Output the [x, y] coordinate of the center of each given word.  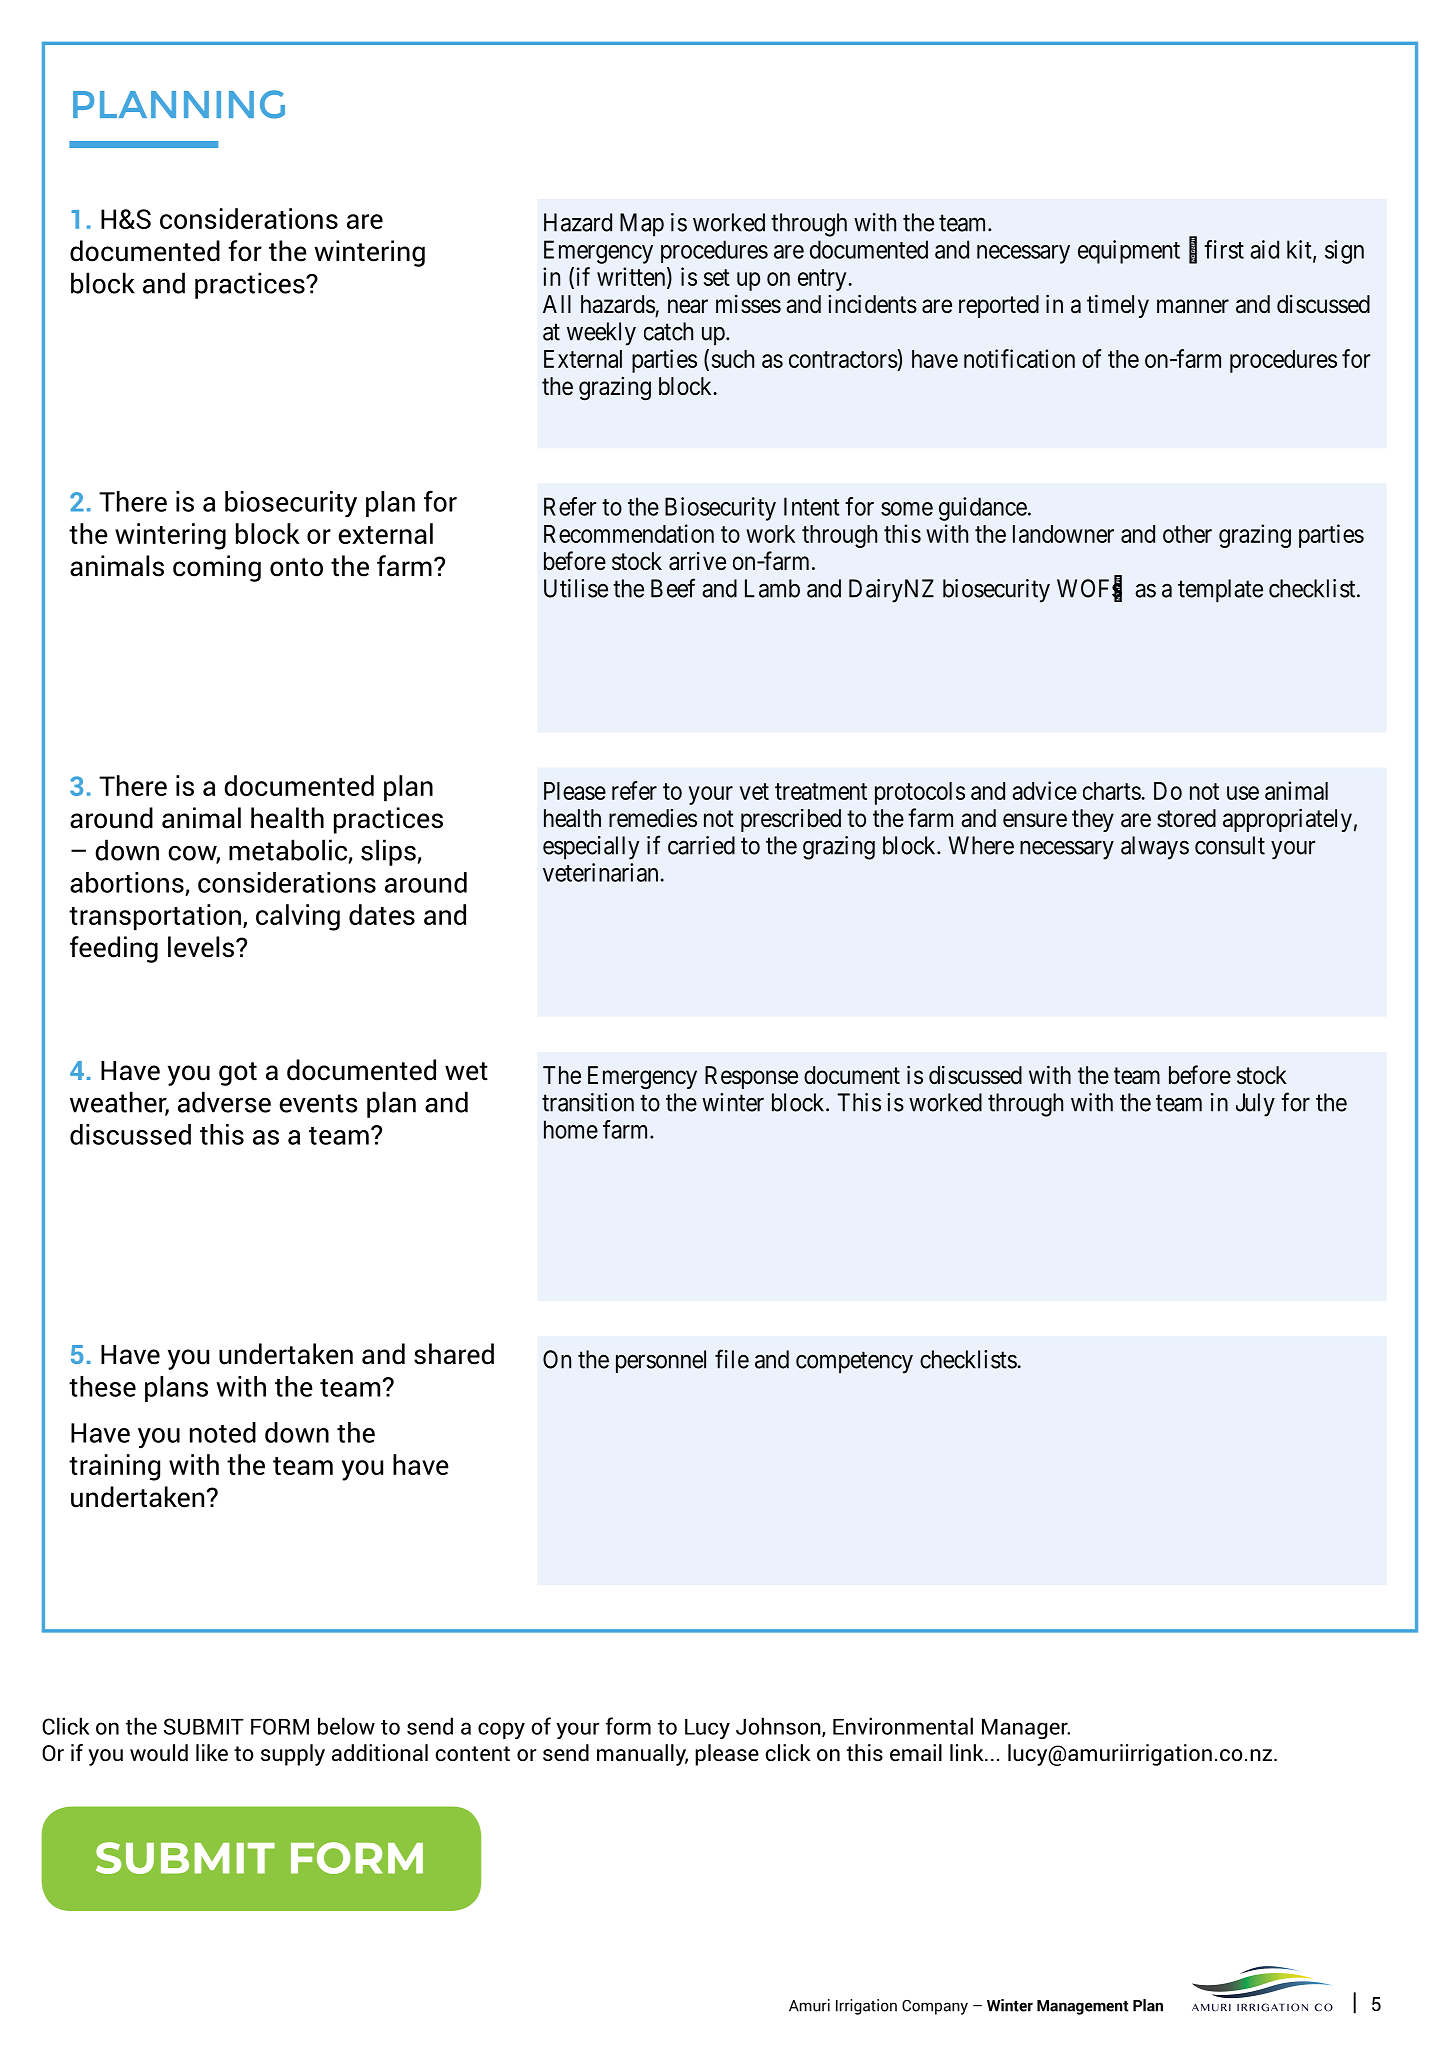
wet [466, 1071]
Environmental [903, 1726]
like [212, 1753]
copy [501, 1730]
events [318, 1103]
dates [382, 914]
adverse [224, 1102]
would [159, 1753]
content [472, 1754]
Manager [1026, 1729]
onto [296, 567]
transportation [155, 917]
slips [389, 852]
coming [217, 568]
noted [223, 1432]
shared [454, 1354]
